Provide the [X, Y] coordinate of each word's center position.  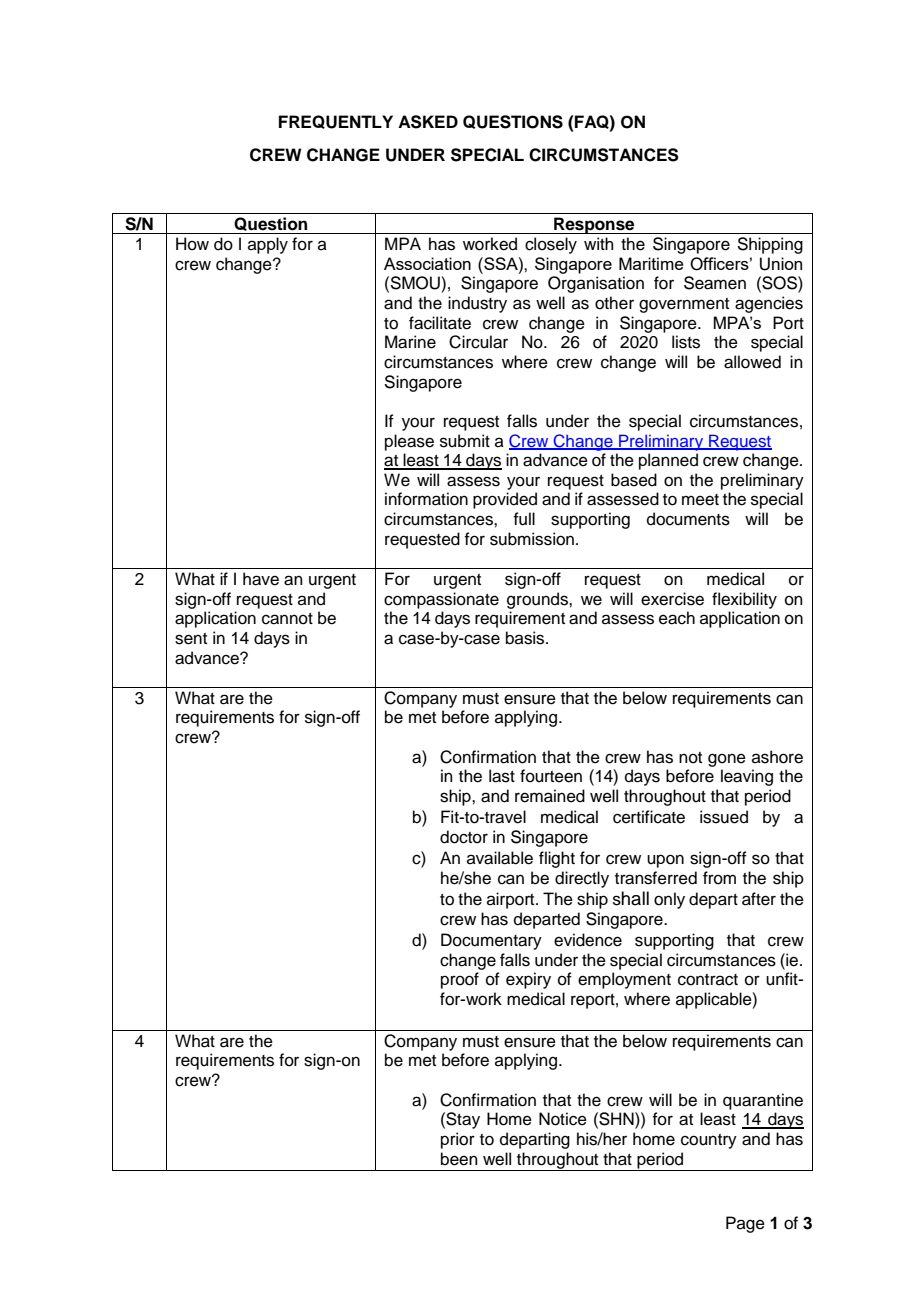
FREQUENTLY [336, 122]
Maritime [651, 263]
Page [745, 1224]
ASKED [428, 122]
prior [458, 1140]
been [459, 1159]
